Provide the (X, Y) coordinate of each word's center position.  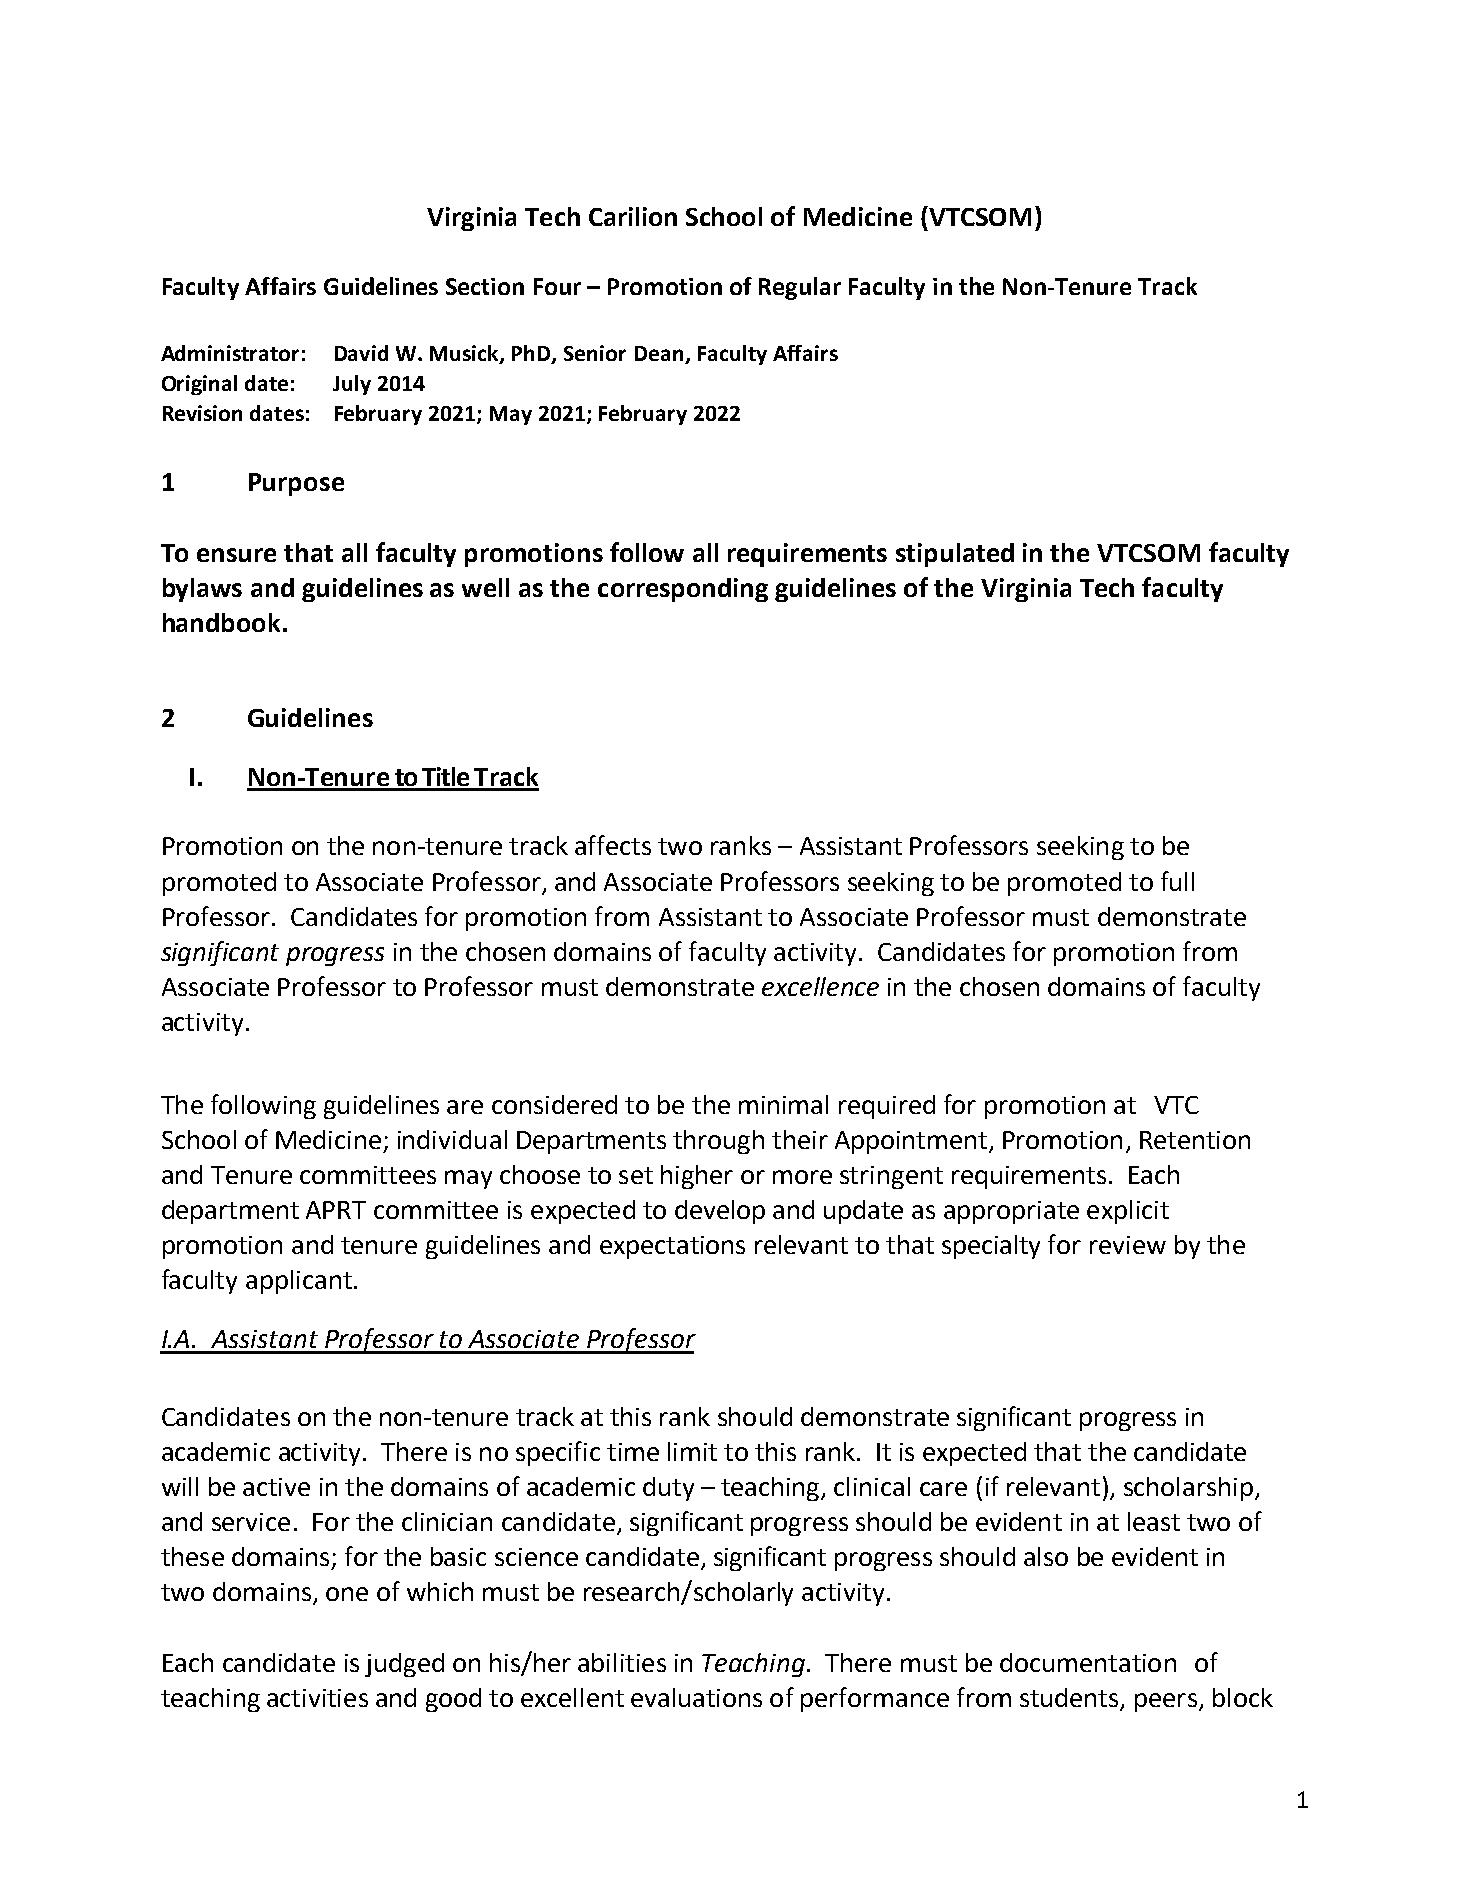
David (361, 353)
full (1177, 881)
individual (452, 1139)
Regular (800, 288)
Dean (660, 355)
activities (317, 1698)
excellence (820, 986)
